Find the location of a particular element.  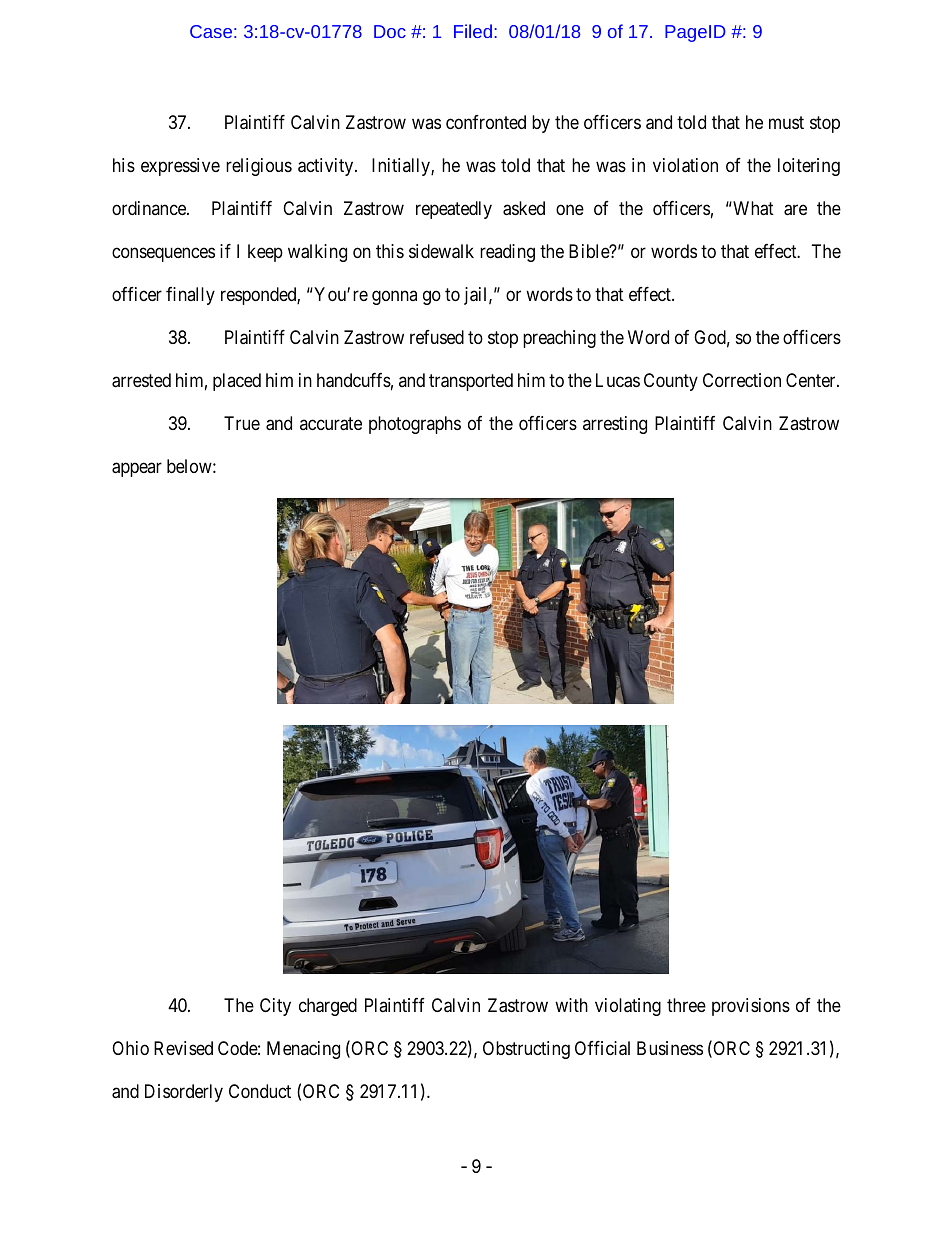

expressive is located at coordinates (180, 167).
